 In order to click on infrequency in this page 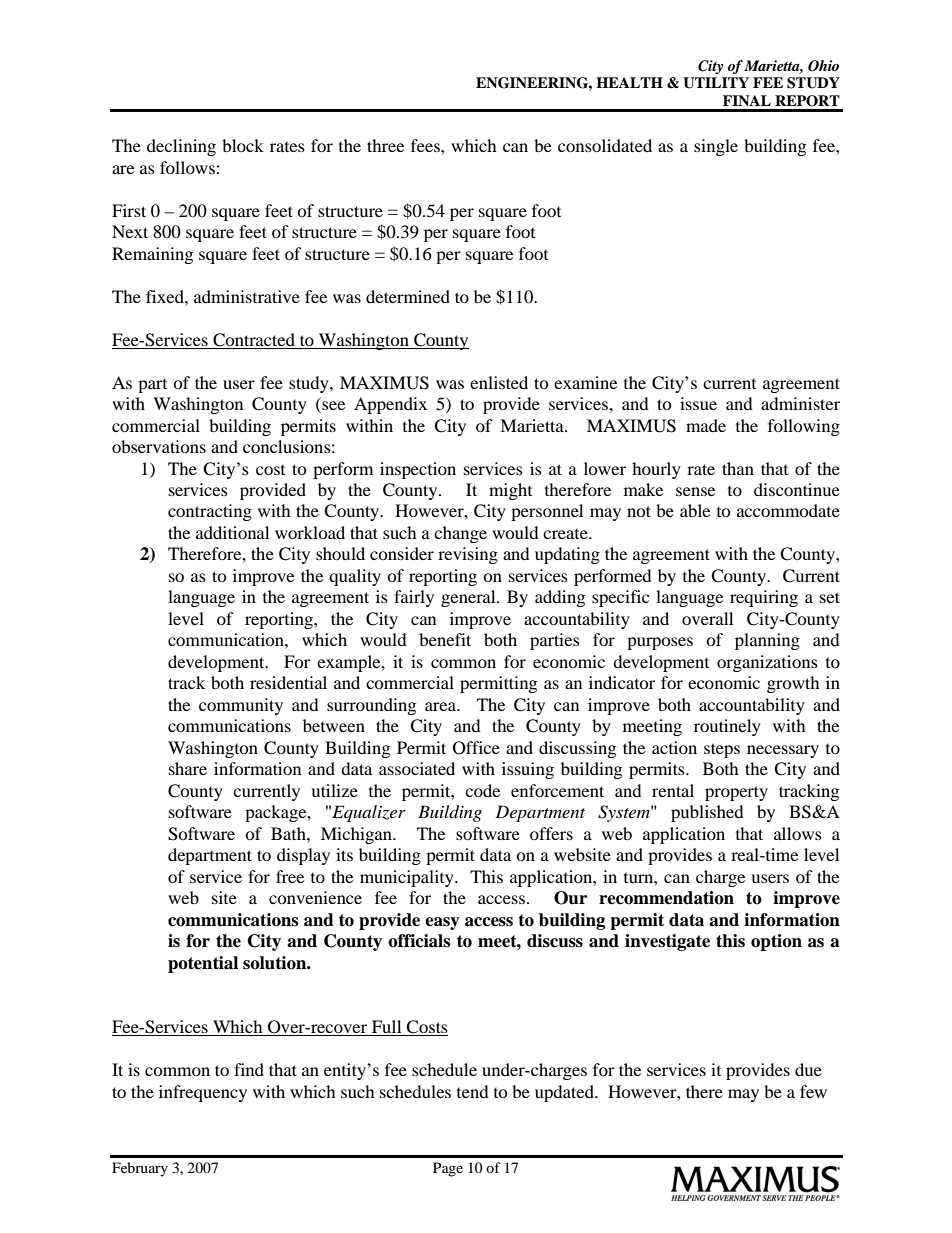, I will do `click(203, 1093)`.
